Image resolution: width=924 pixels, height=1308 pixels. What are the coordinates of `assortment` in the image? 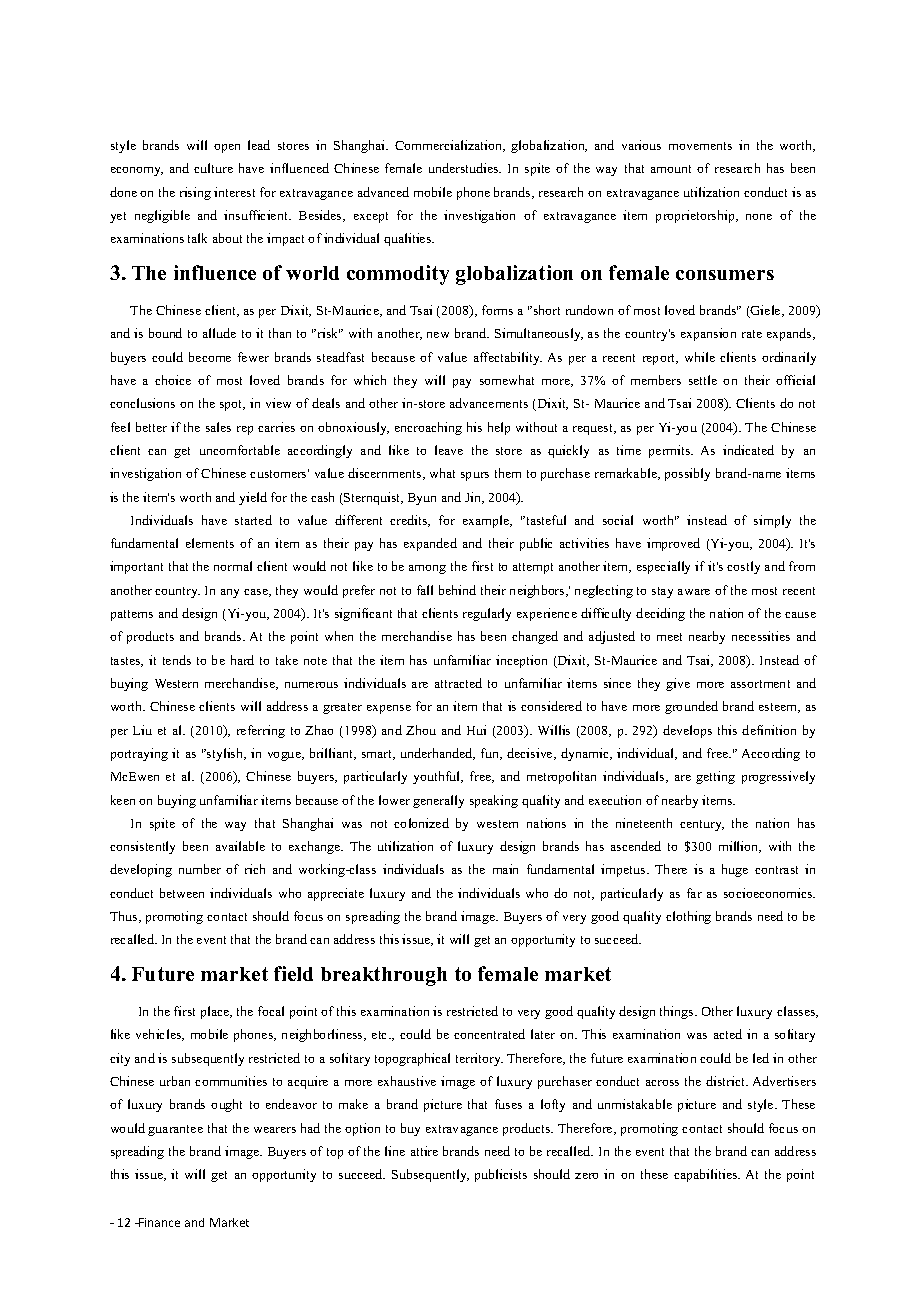 It's located at (760, 684).
